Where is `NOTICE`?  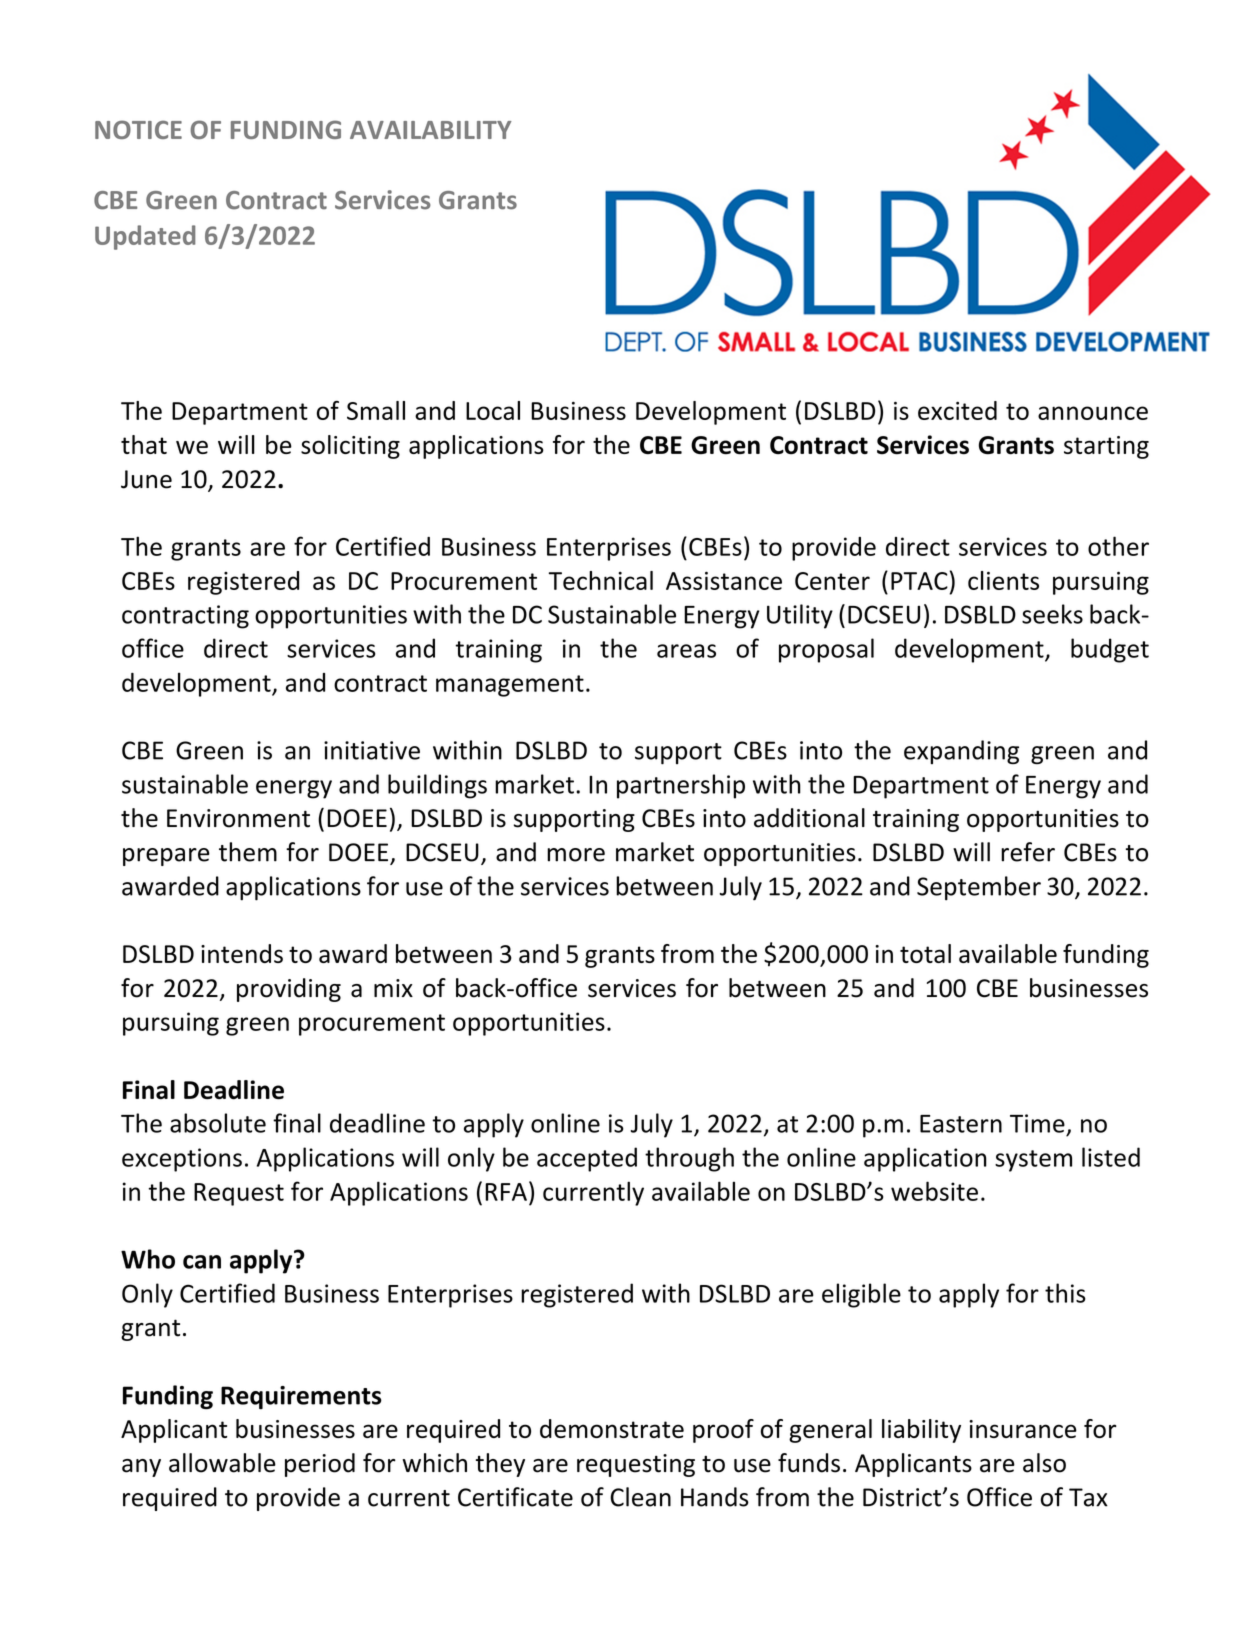
NOTICE is located at coordinates (138, 129).
